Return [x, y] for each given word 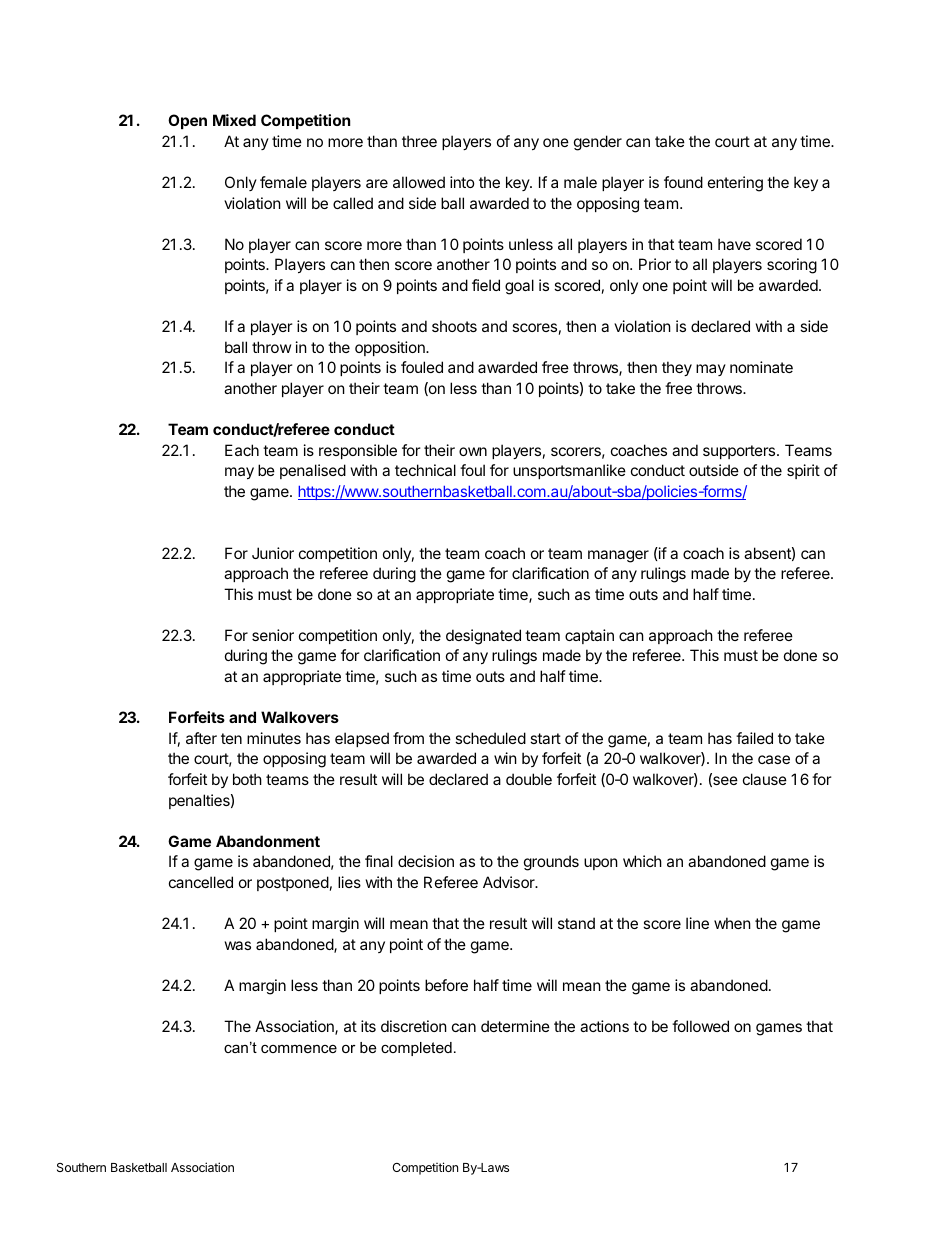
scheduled [490, 738]
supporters [740, 452]
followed [700, 1026]
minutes [274, 738]
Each [242, 450]
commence [299, 1049]
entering [735, 184]
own [473, 451]
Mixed [234, 120]
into [462, 182]
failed [754, 738]
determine [515, 1026]
